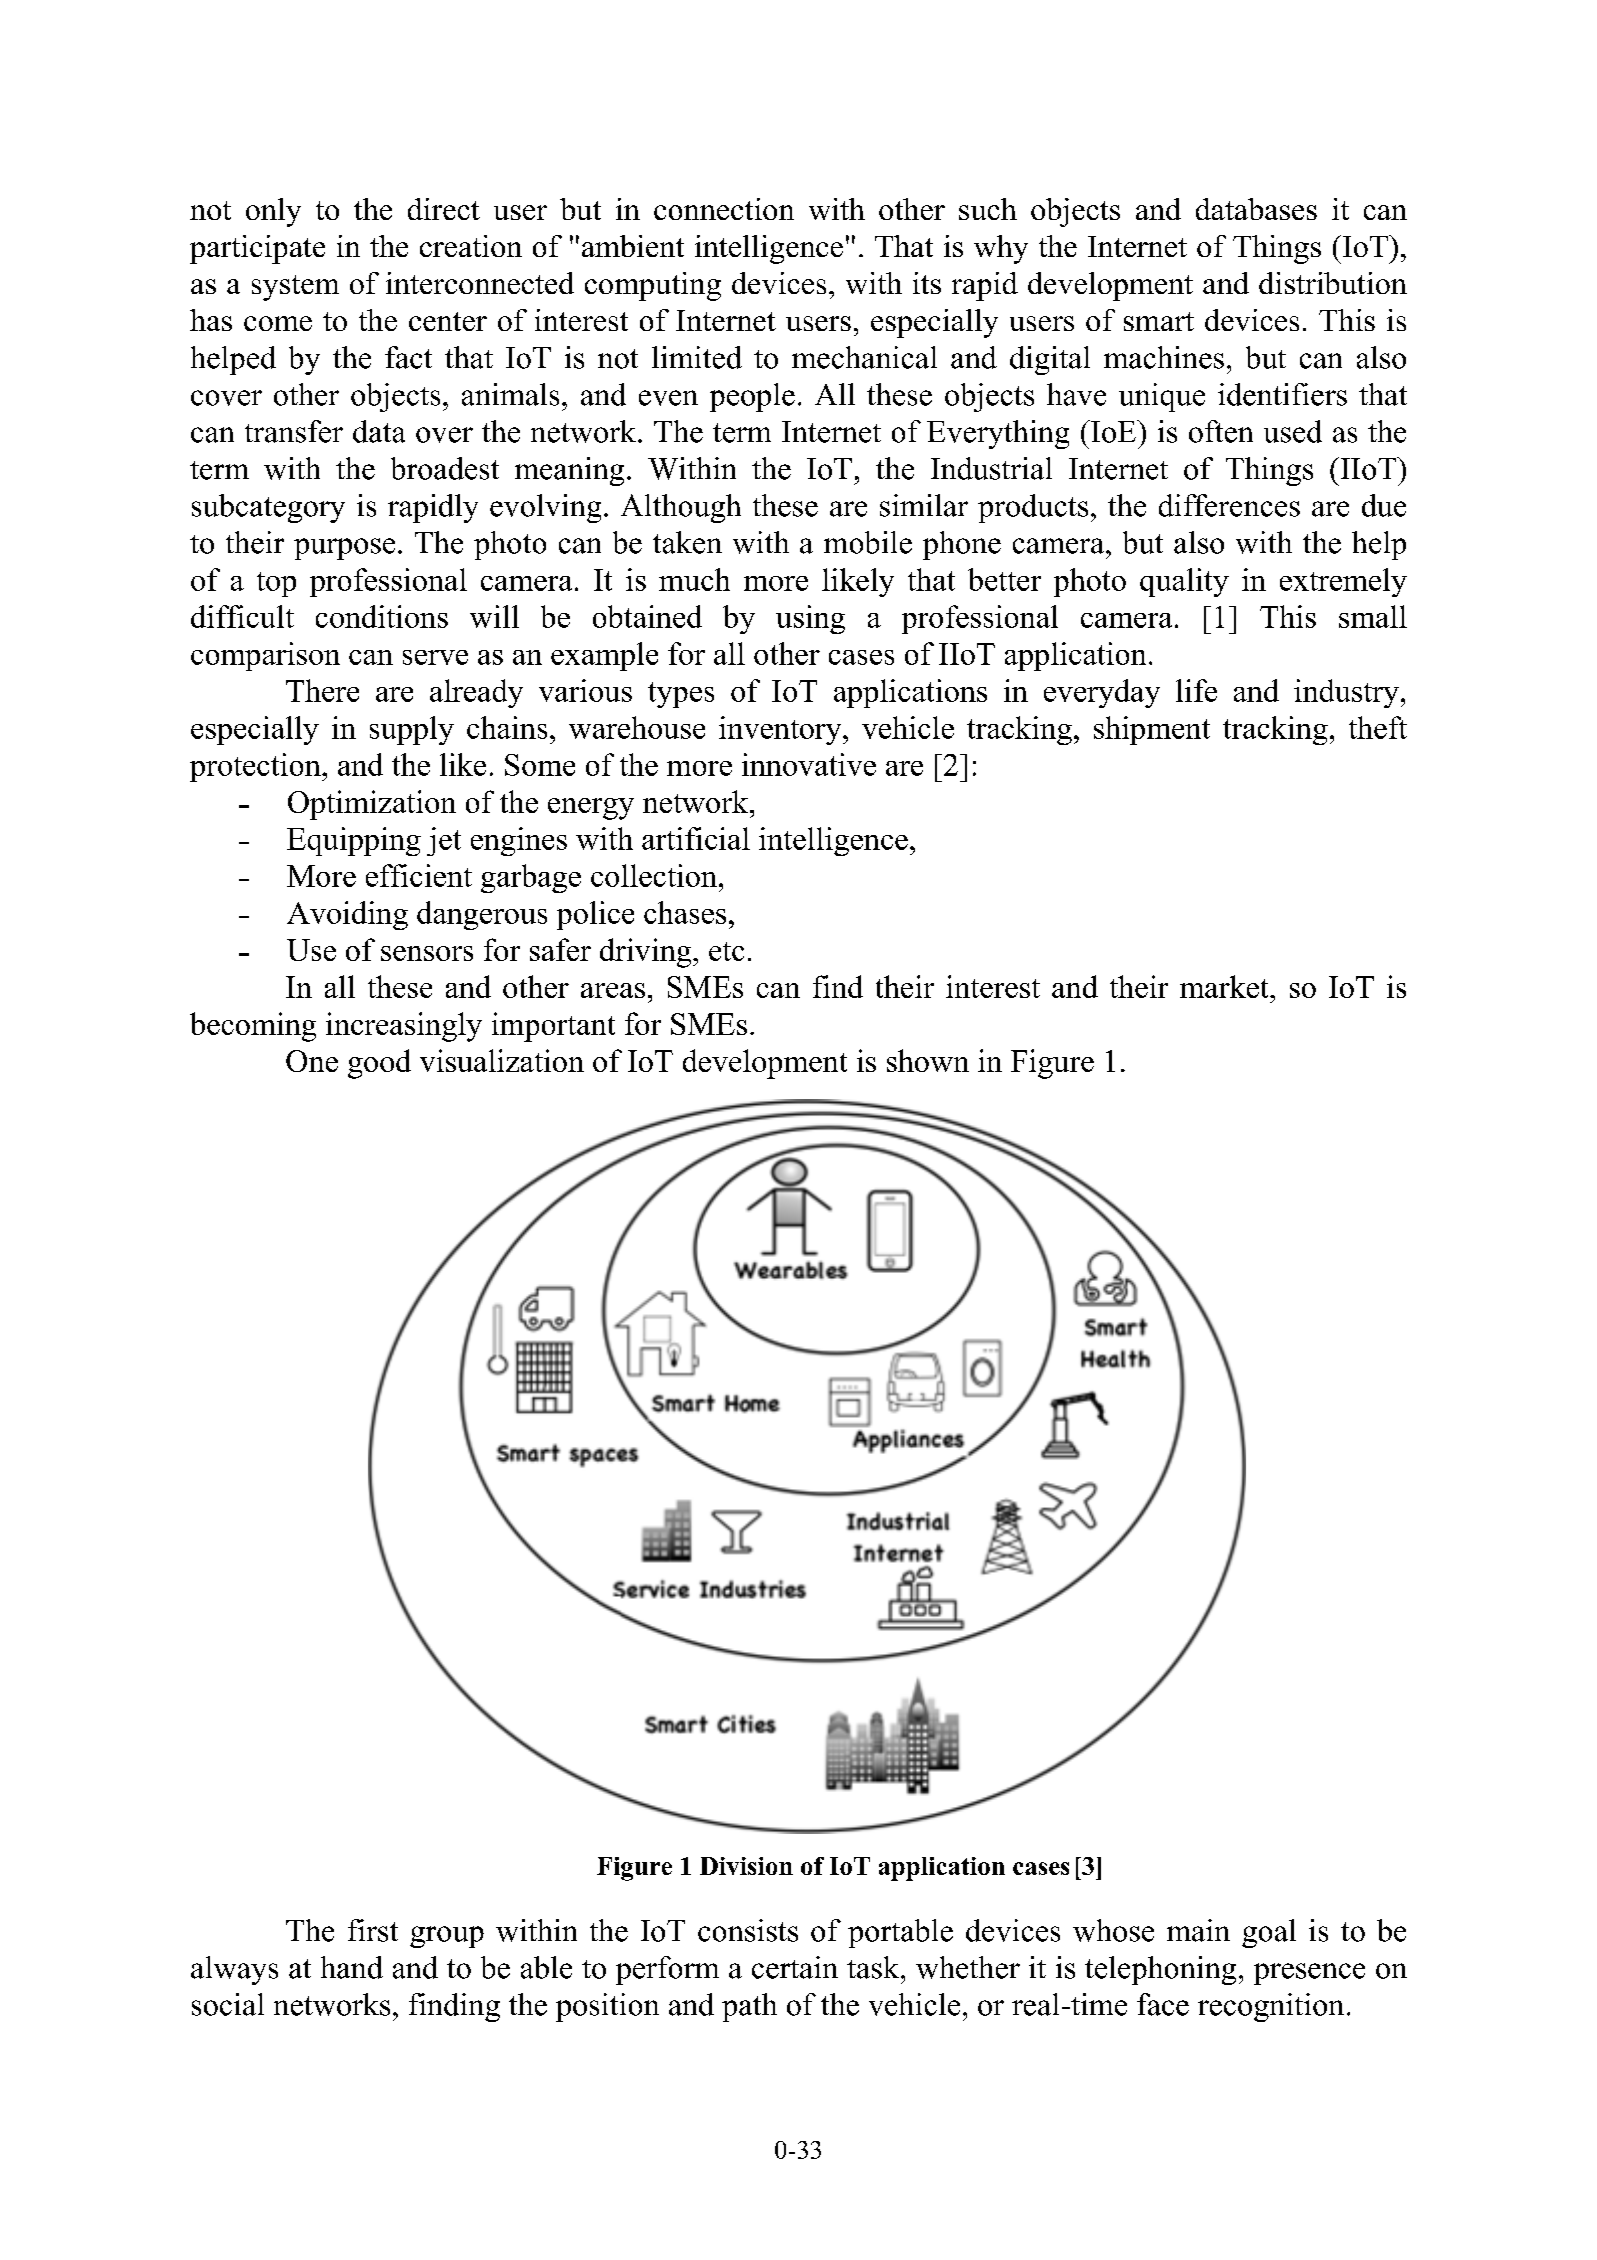  I want to click on good, so click(379, 1064).
